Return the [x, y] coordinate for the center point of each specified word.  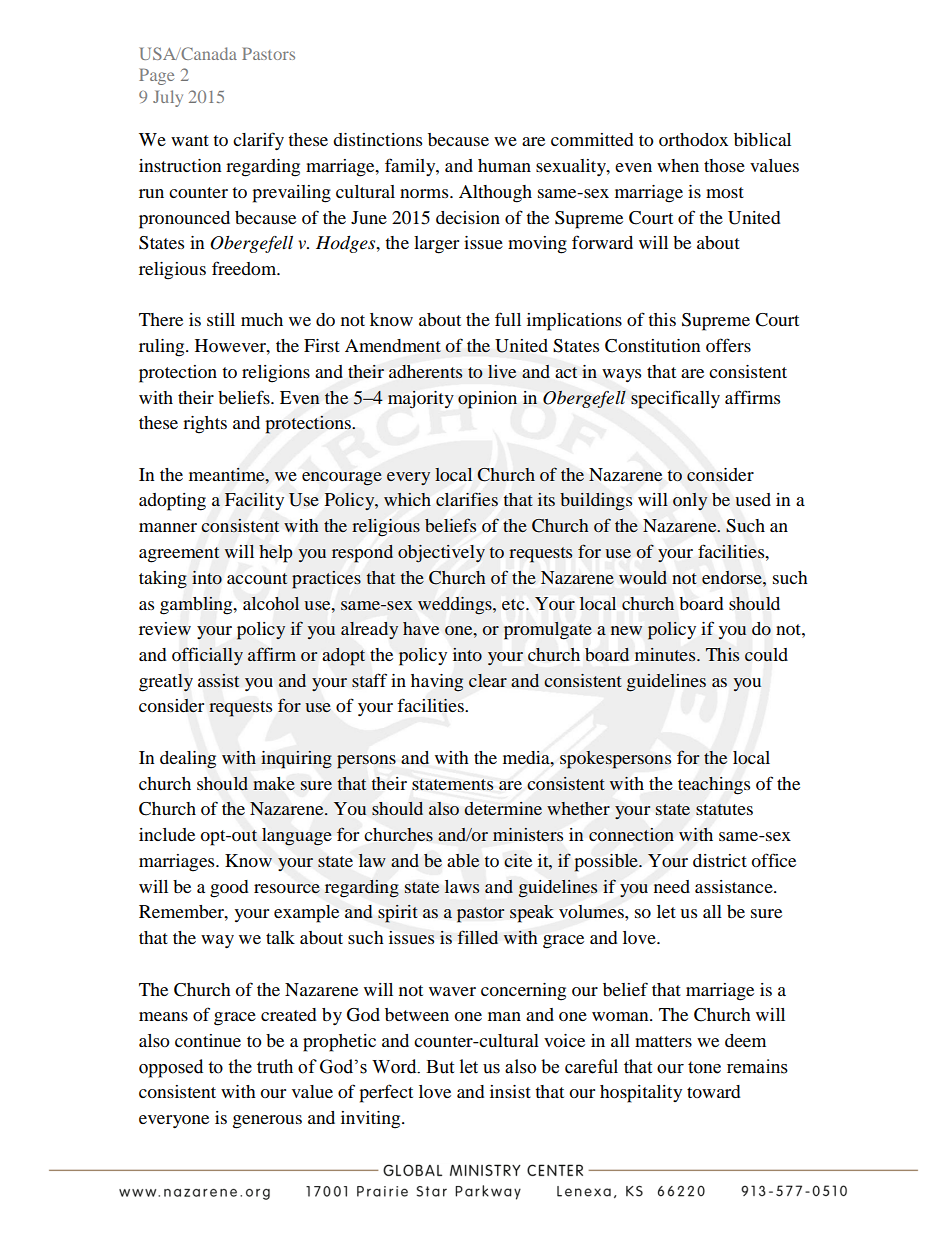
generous [267, 1122]
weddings [456, 606]
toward [713, 1091]
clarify [258, 141]
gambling [197, 606]
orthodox [693, 139]
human [504, 165]
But [440, 1067]
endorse [733, 577]
